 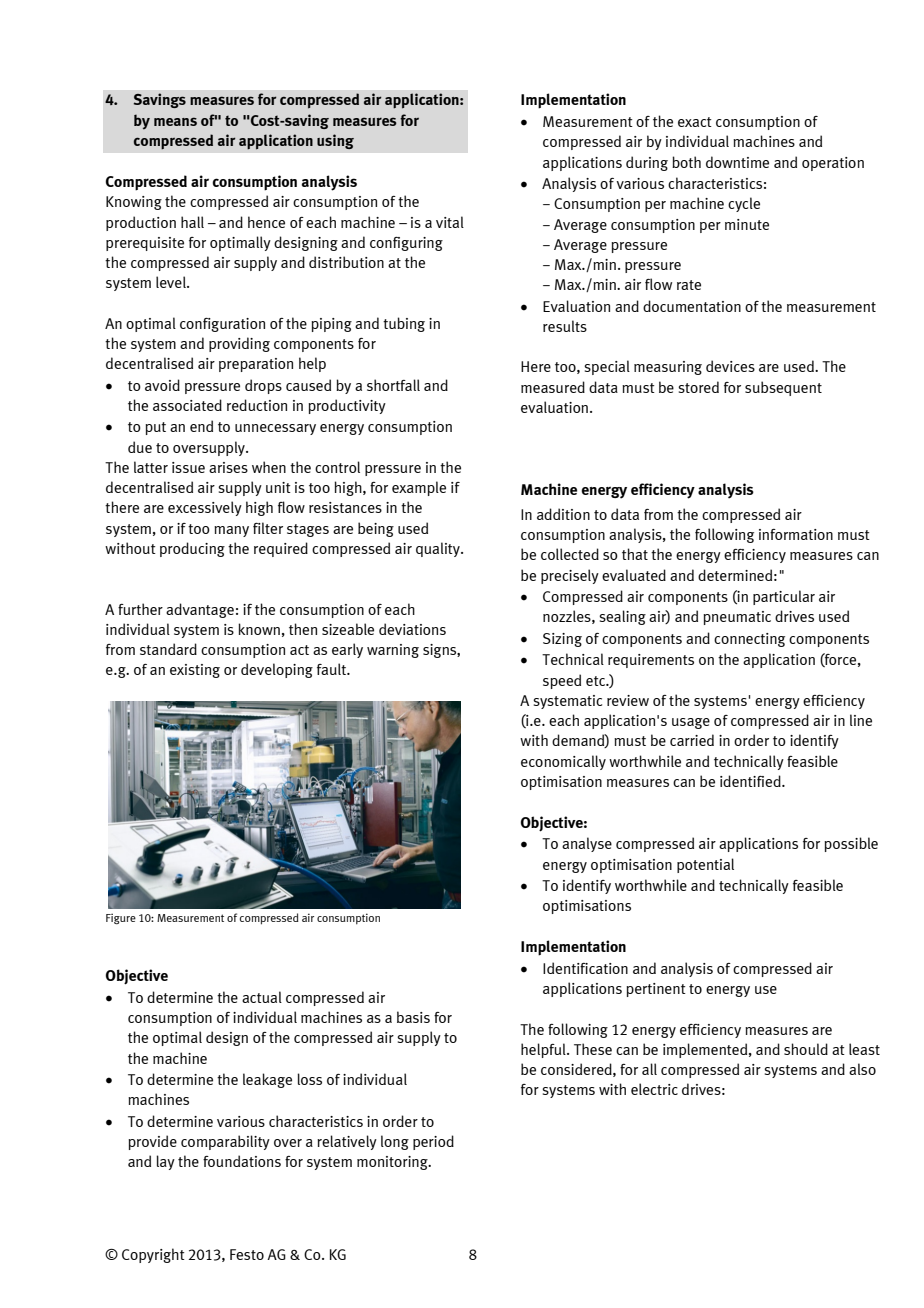 What do you see at coordinates (553, 387) in the screenshot?
I see `measured` at bounding box center [553, 387].
